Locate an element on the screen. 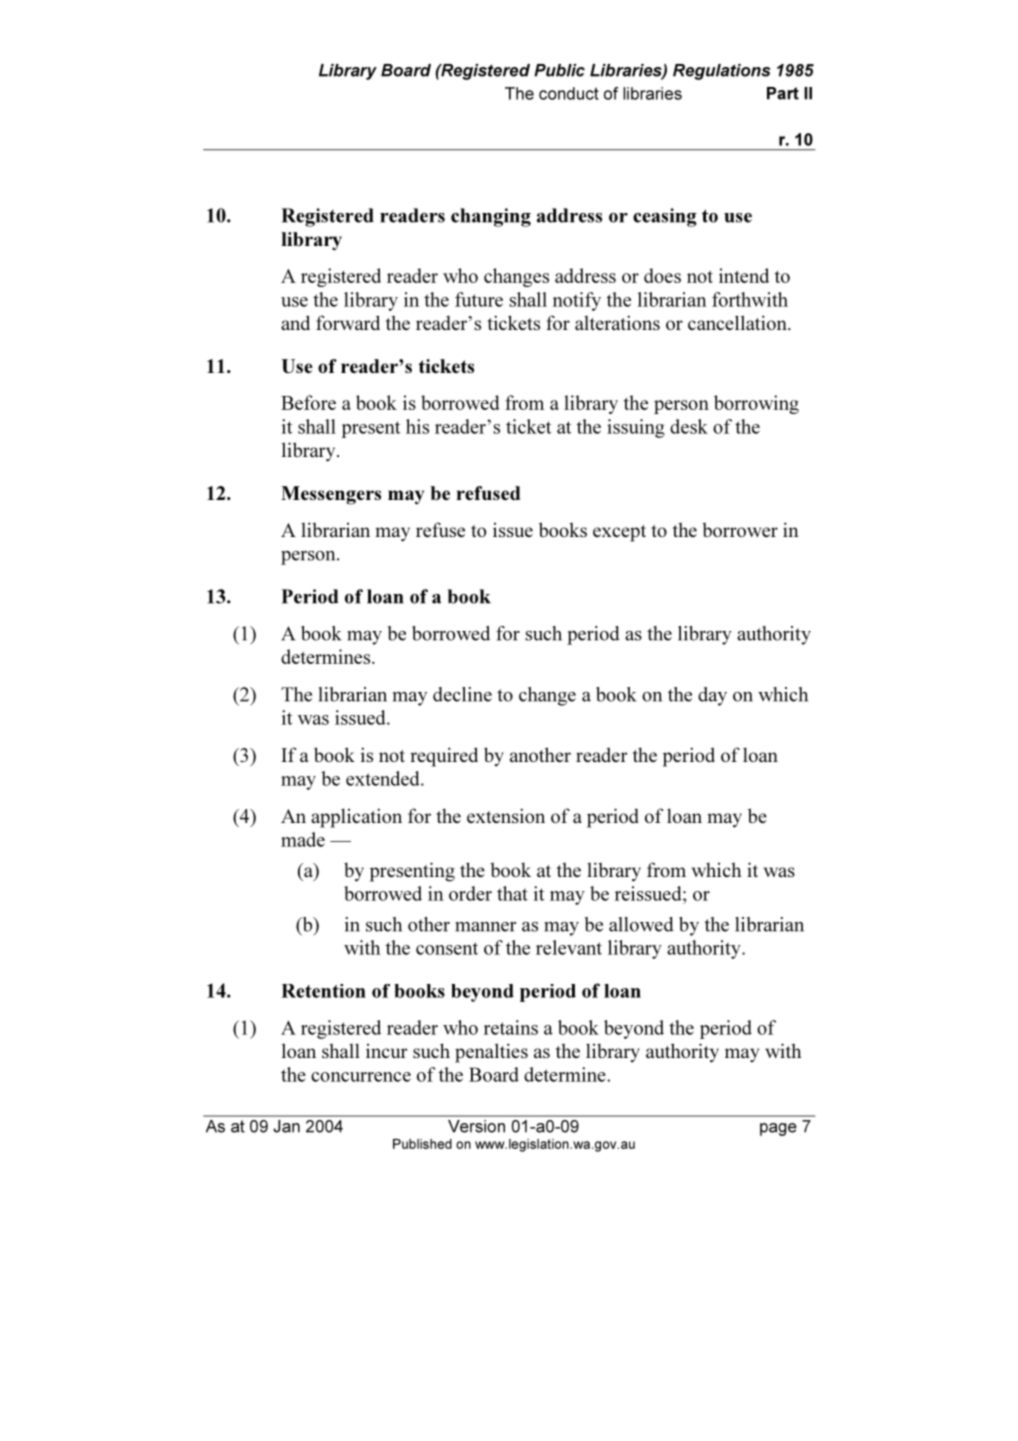 The width and height of the screenshot is (1018, 1441). Regulations is located at coordinates (722, 72).
